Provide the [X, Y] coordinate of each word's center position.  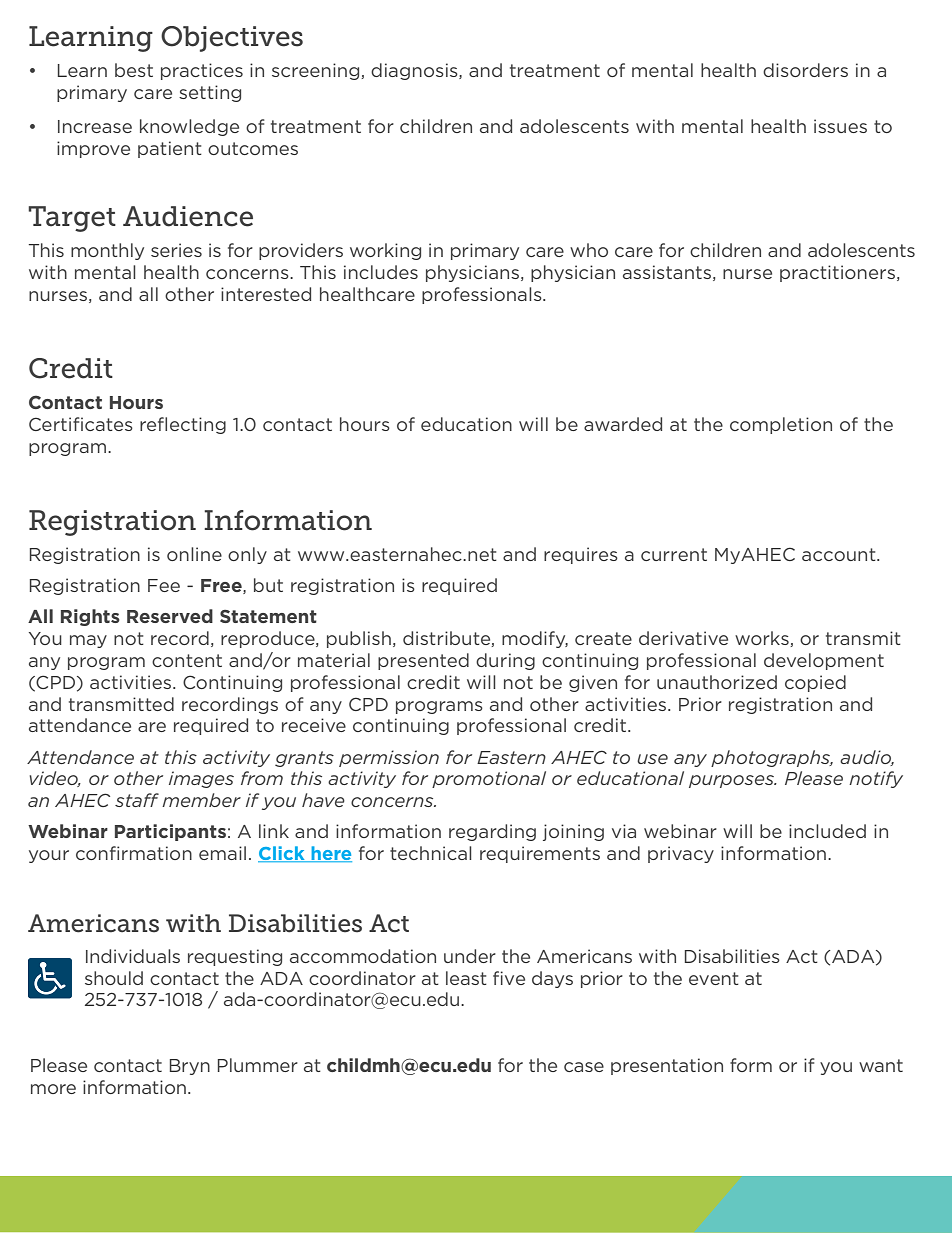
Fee [164, 585]
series [176, 250]
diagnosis [415, 71]
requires [581, 555]
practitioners [837, 273]
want [881, 1065]
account [840, 554]
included [827, 831]
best [134, 70]
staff [137, 800]
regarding [492, 832]
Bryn [190, 1067]
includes [381, 272]
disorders [805, 70]
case [584, 1067]
